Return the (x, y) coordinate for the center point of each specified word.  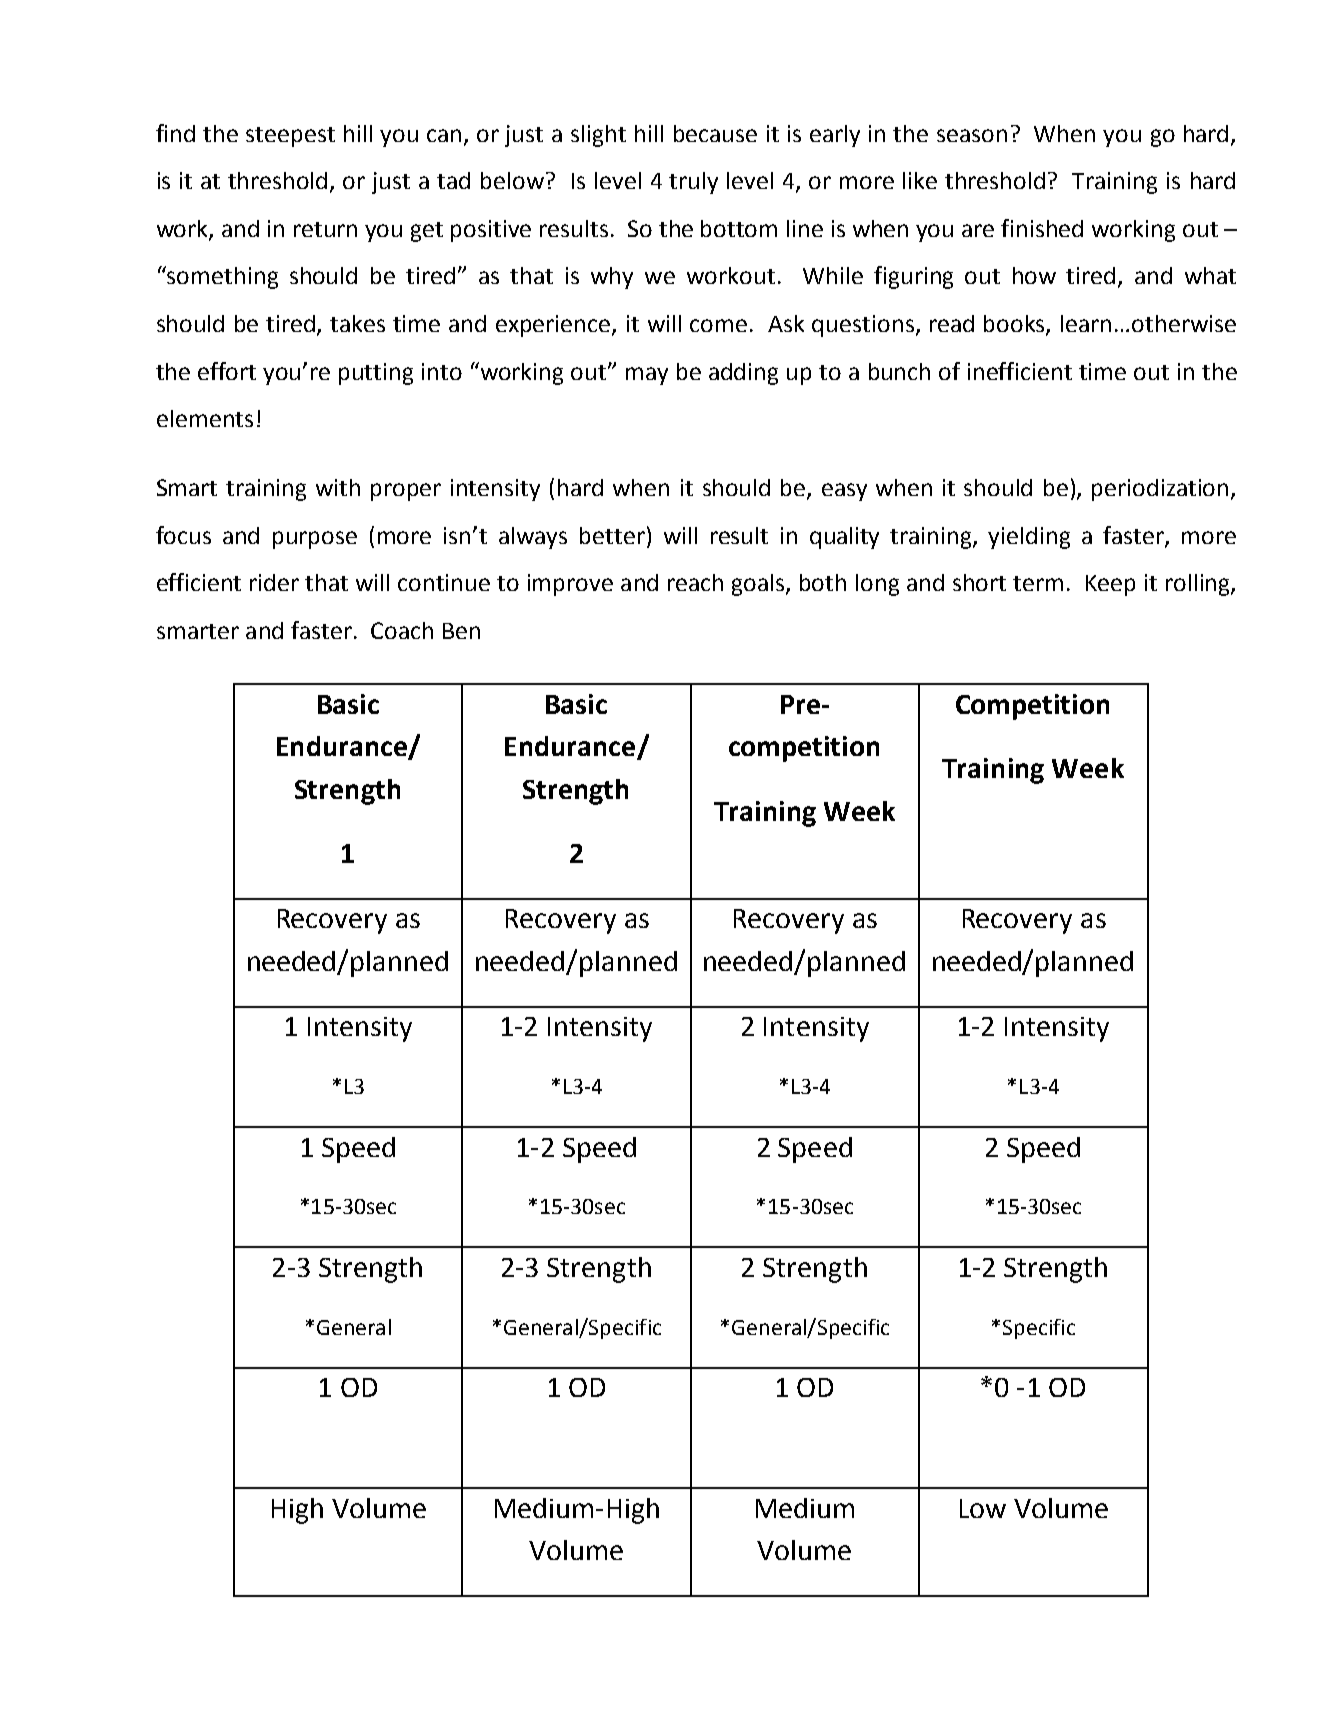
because (715, 133)
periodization (1160, 490)
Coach (402, 630)
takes (357, 323)
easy (844, 492)
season (972, 135)
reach (695, 582)
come (718, 325)
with (338, 487)
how (1034, 275)
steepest (290, 137)
